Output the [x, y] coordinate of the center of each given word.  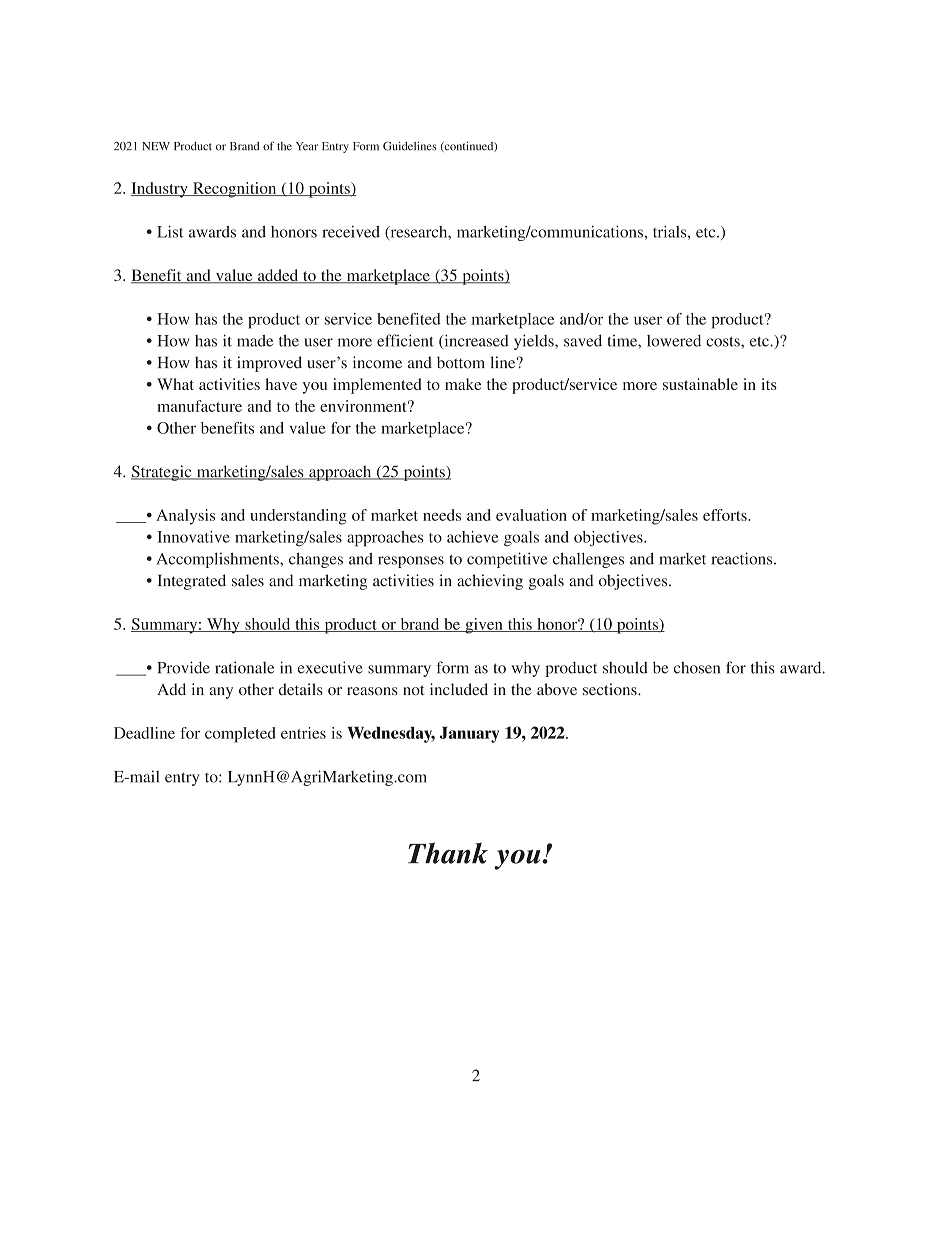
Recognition [235, 190]
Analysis [185, 517]
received [351, 232]
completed [240, 735]
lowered [674, 341]
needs [442, 515]
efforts [726, 515]
